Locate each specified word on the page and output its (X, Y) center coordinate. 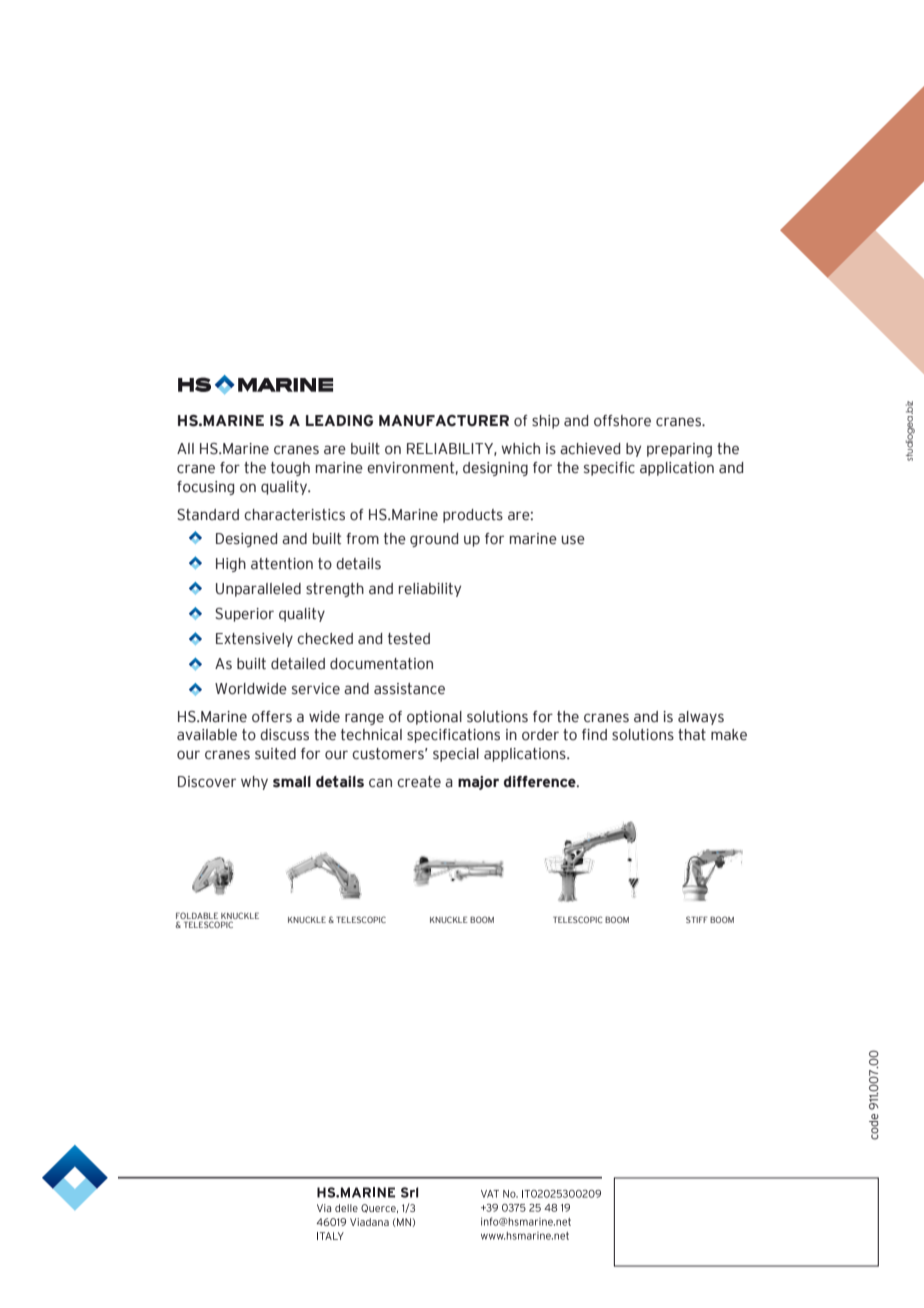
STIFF (696, 919)
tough (290, 469)
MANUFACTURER (444, 421)
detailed (298, 664)
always (701, 718)
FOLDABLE (197, 917)
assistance (409, 689)
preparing (679, 450)
